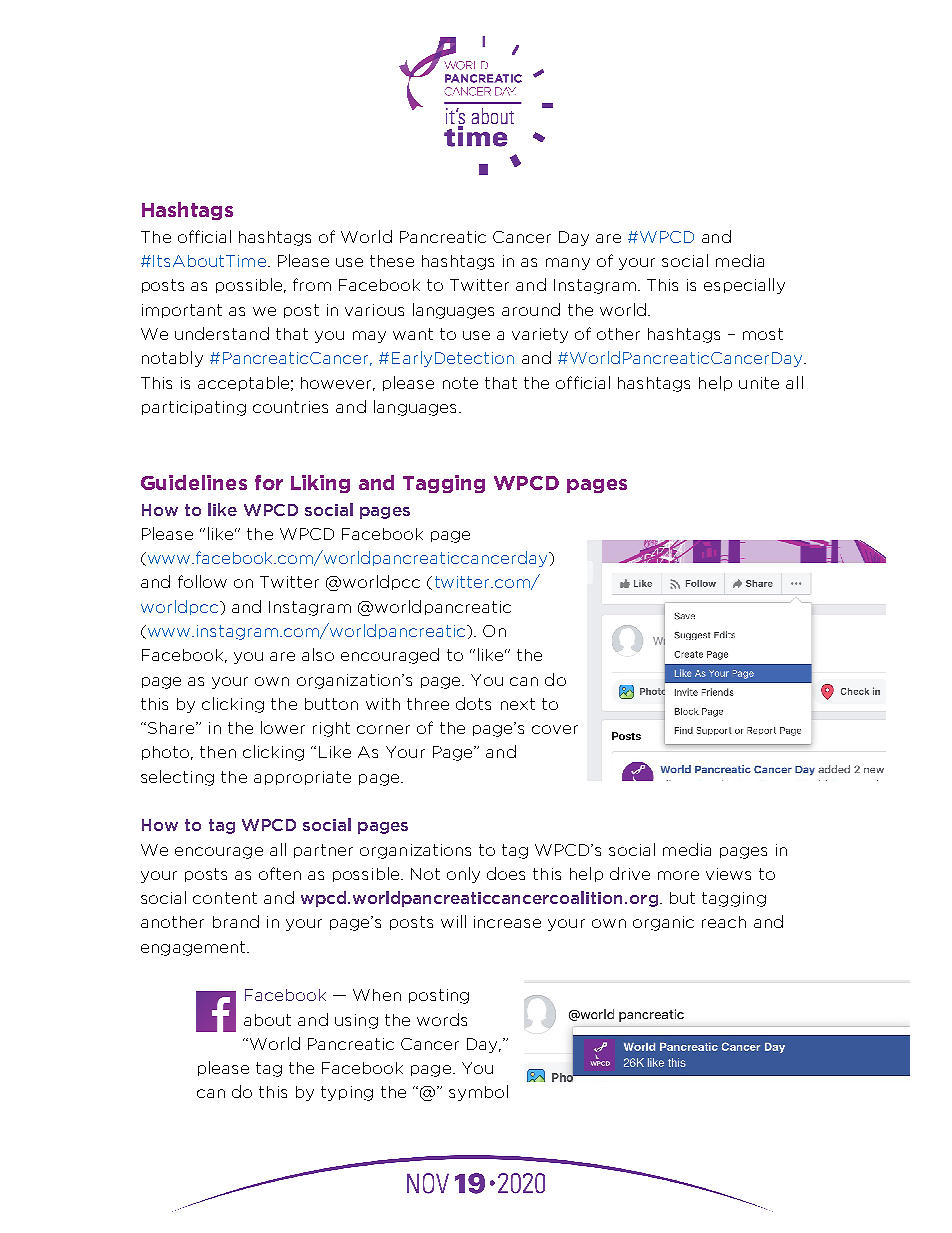  Describe the element at coordinates (759, 383) in the screenshot. I see `unite` at that location.
